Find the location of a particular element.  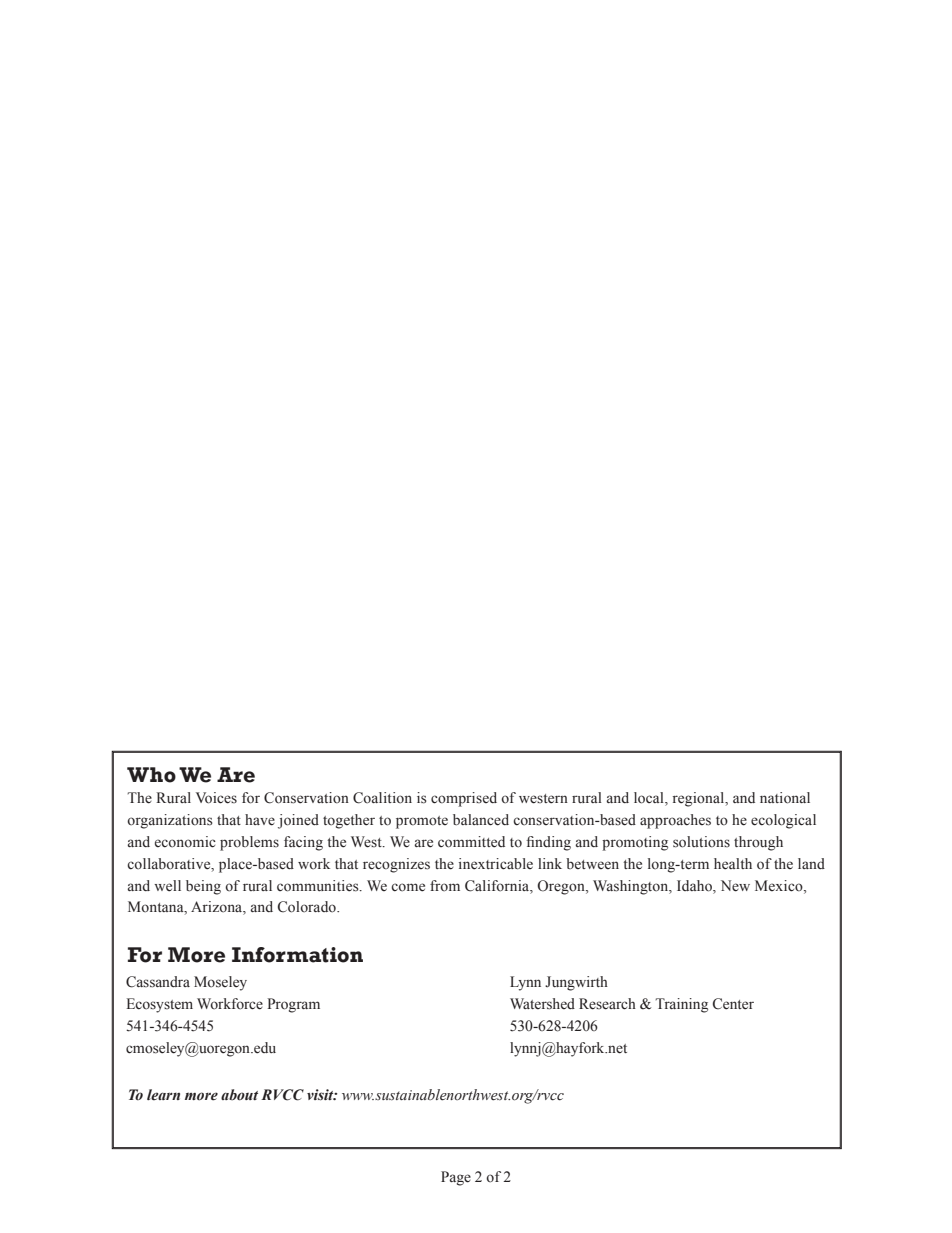

Research is located at coordinates (607, 1004).
